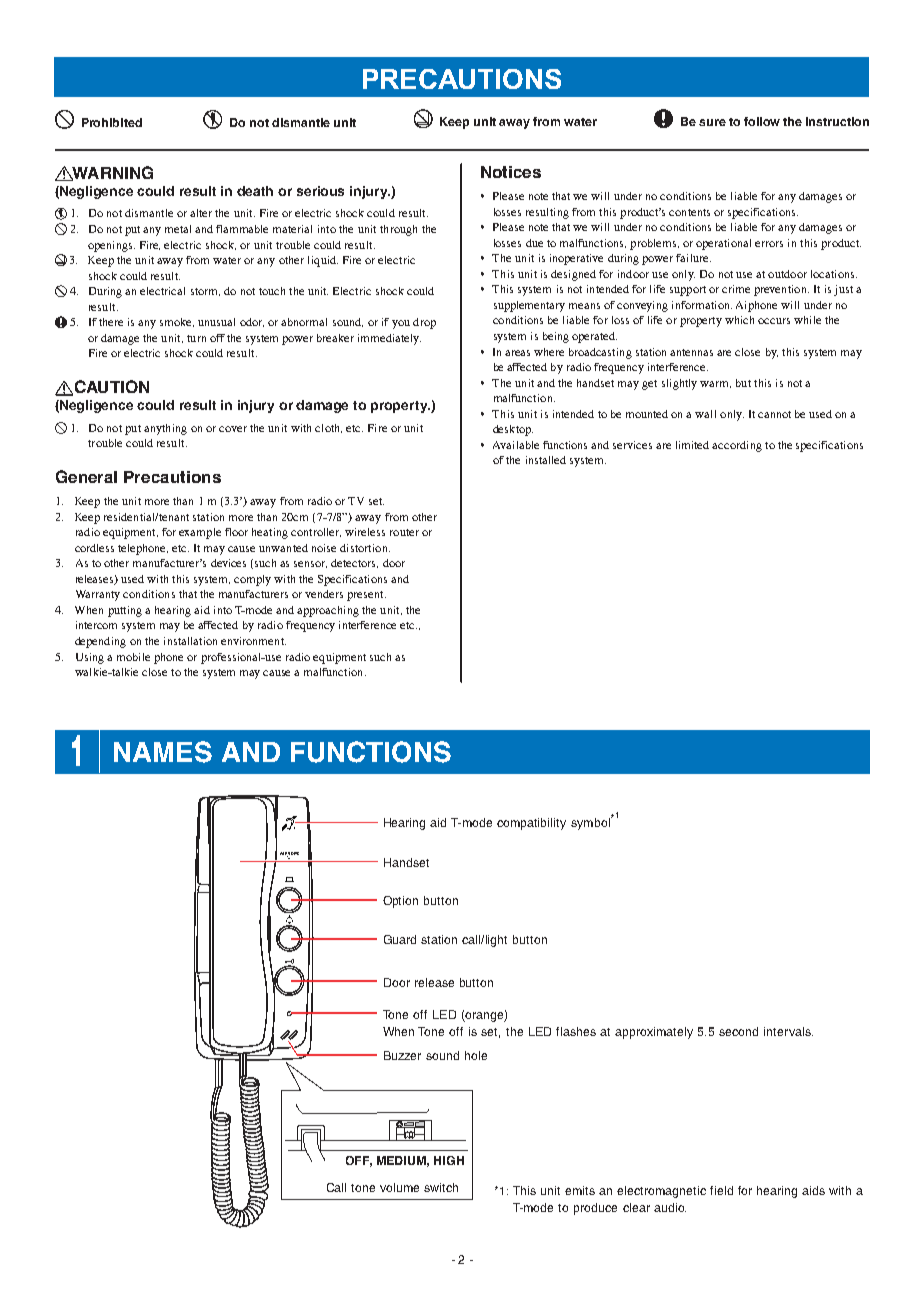  I want to click on router, so click(404, 532).
